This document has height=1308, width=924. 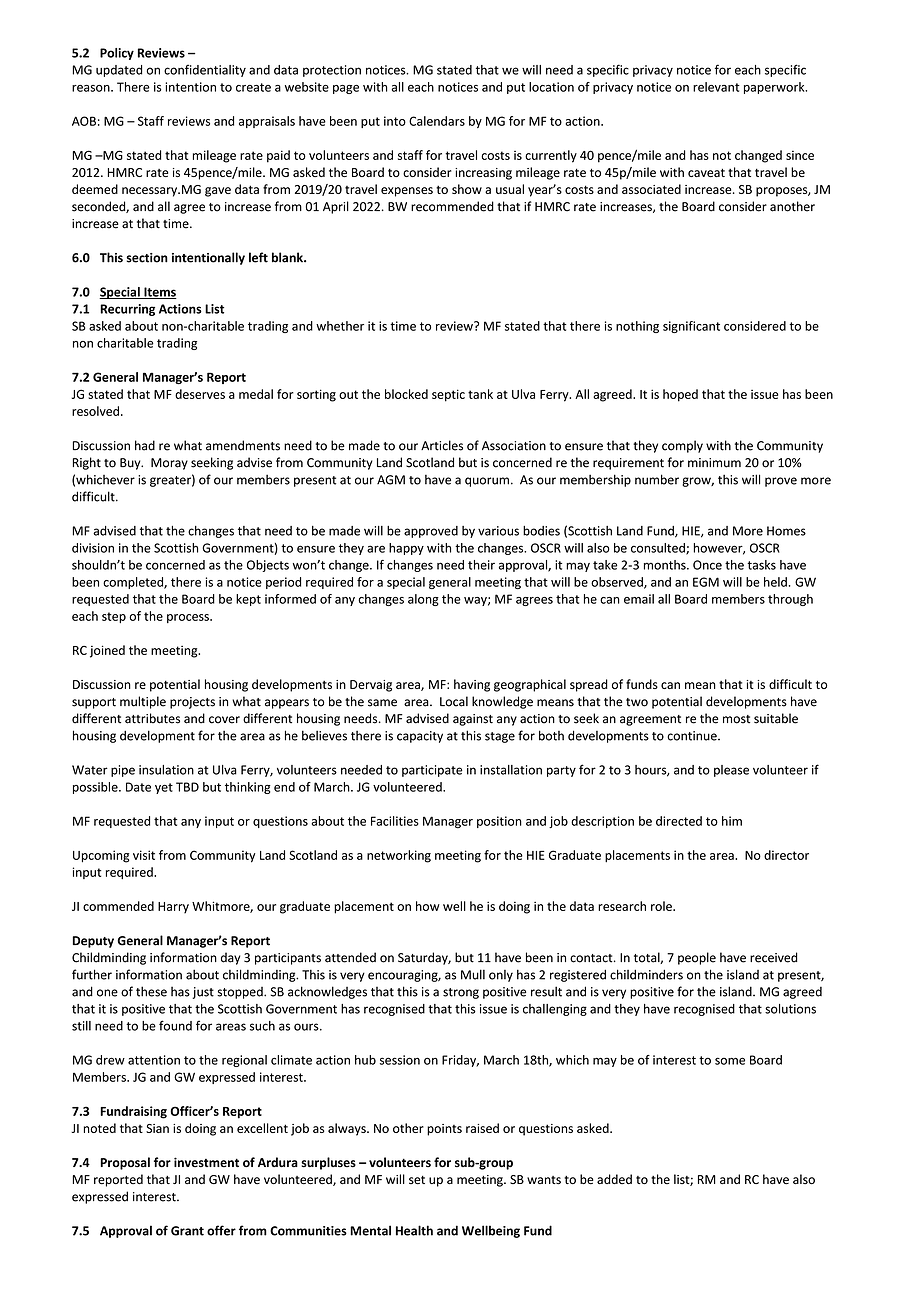 I want to click on visit, so click(x=144, y=855).
